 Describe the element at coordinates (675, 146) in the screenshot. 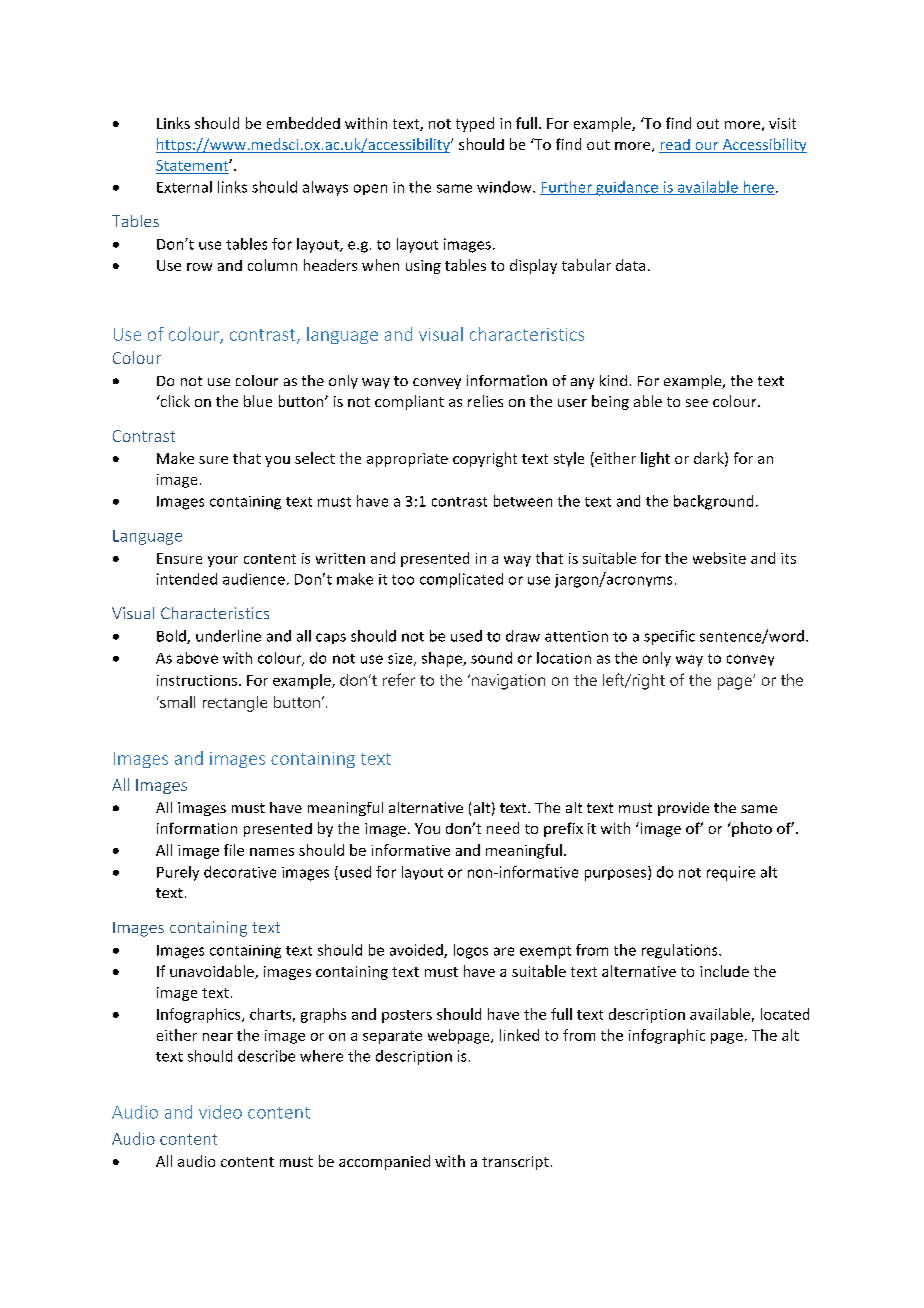

I see `read` at that location.
